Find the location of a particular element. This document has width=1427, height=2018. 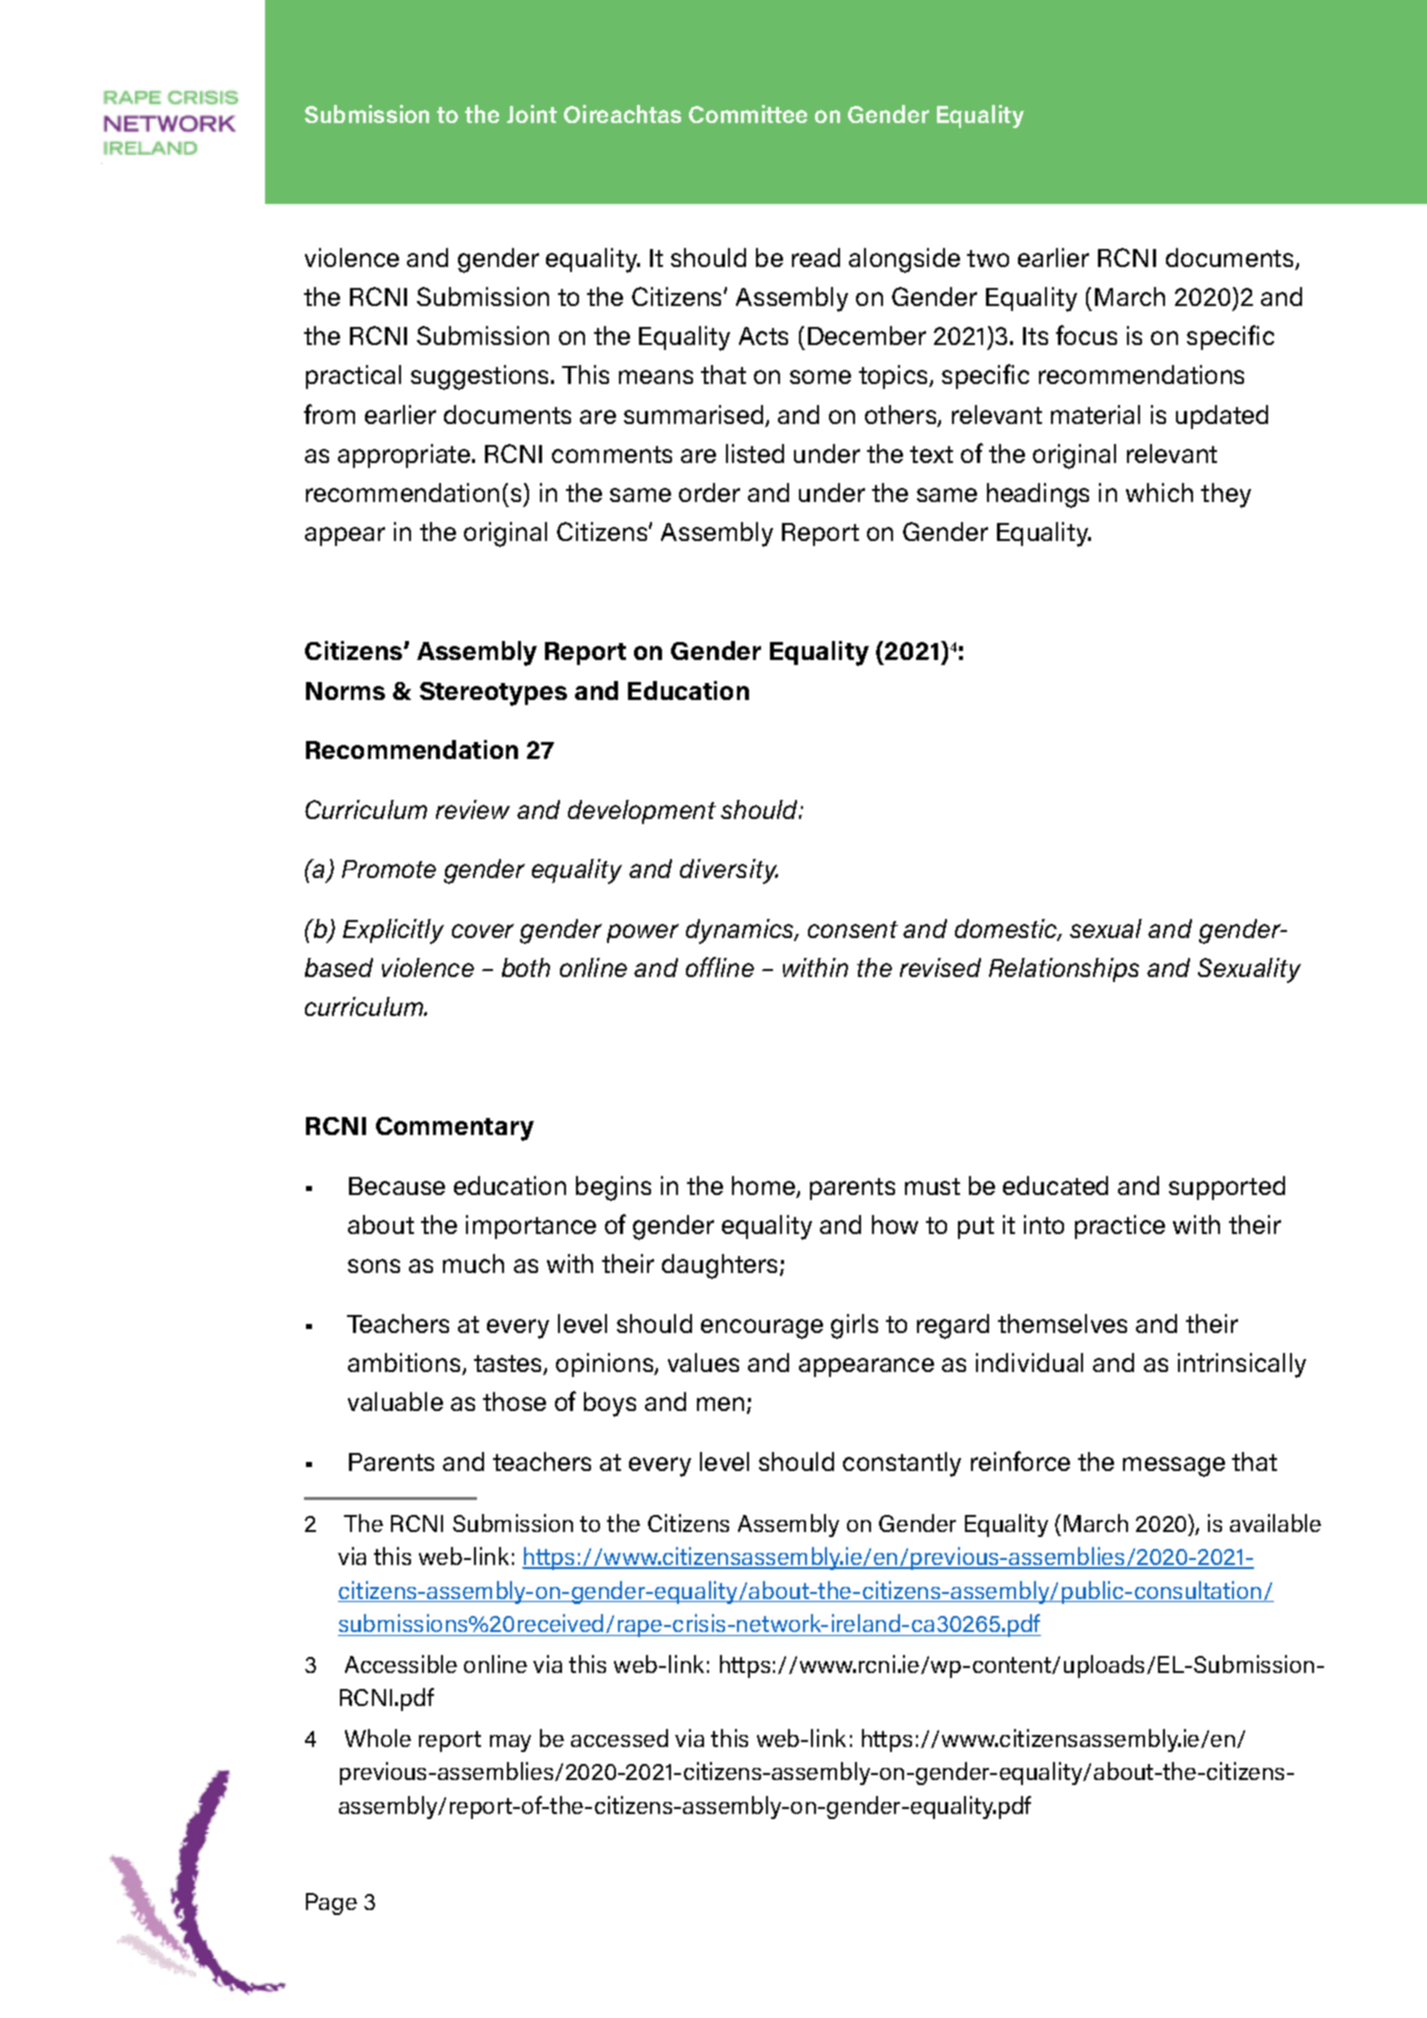

offline is located at coordinates (720, 967).
